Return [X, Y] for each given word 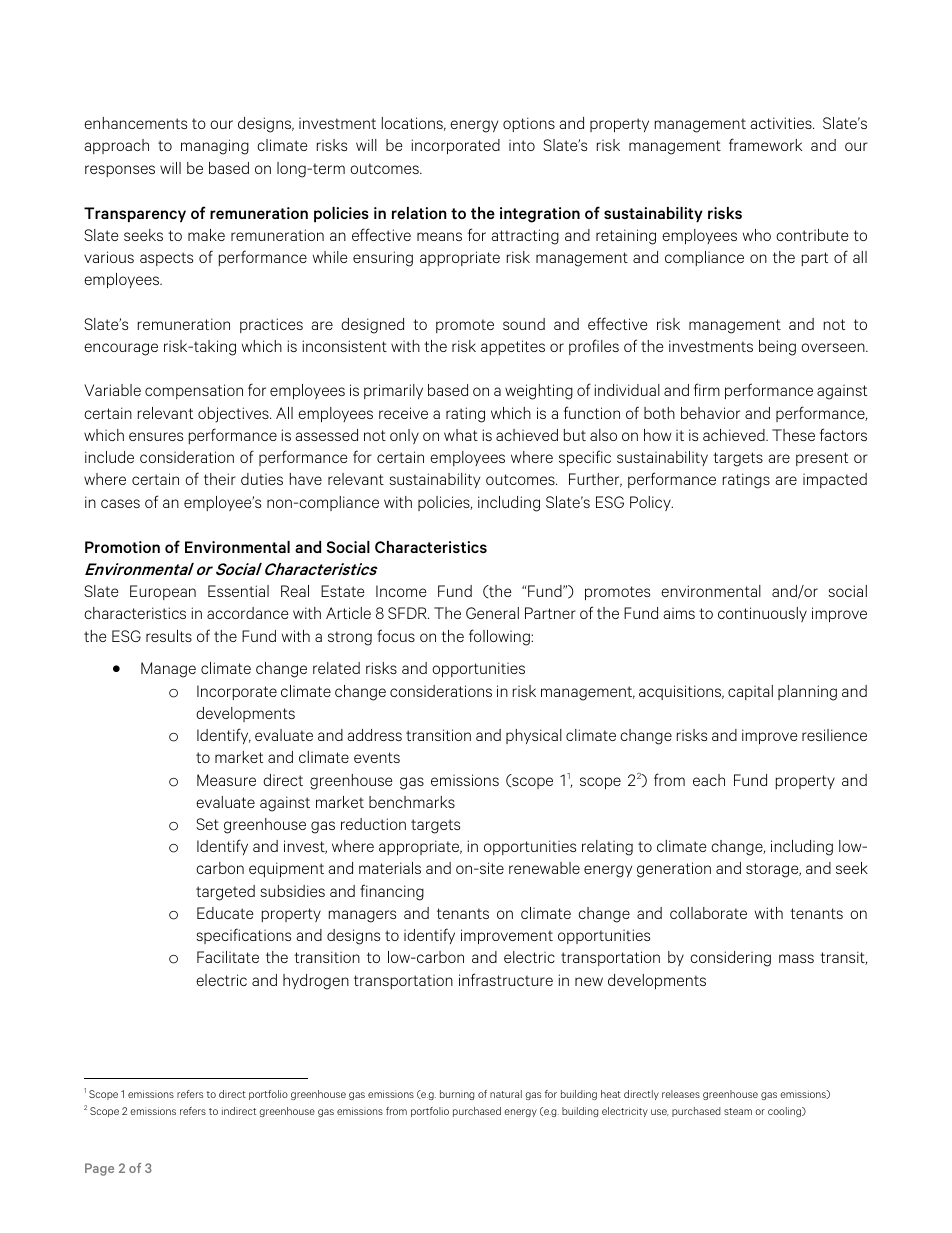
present [822, 459]
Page [99, 1169]
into [522, 145]
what [461, 435]
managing [215, 147]
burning [457, 1095]
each [709, 780]
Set [207, 824]
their [220, 479]
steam [738, 1111]
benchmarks [412, 802]
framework [765, 144]
